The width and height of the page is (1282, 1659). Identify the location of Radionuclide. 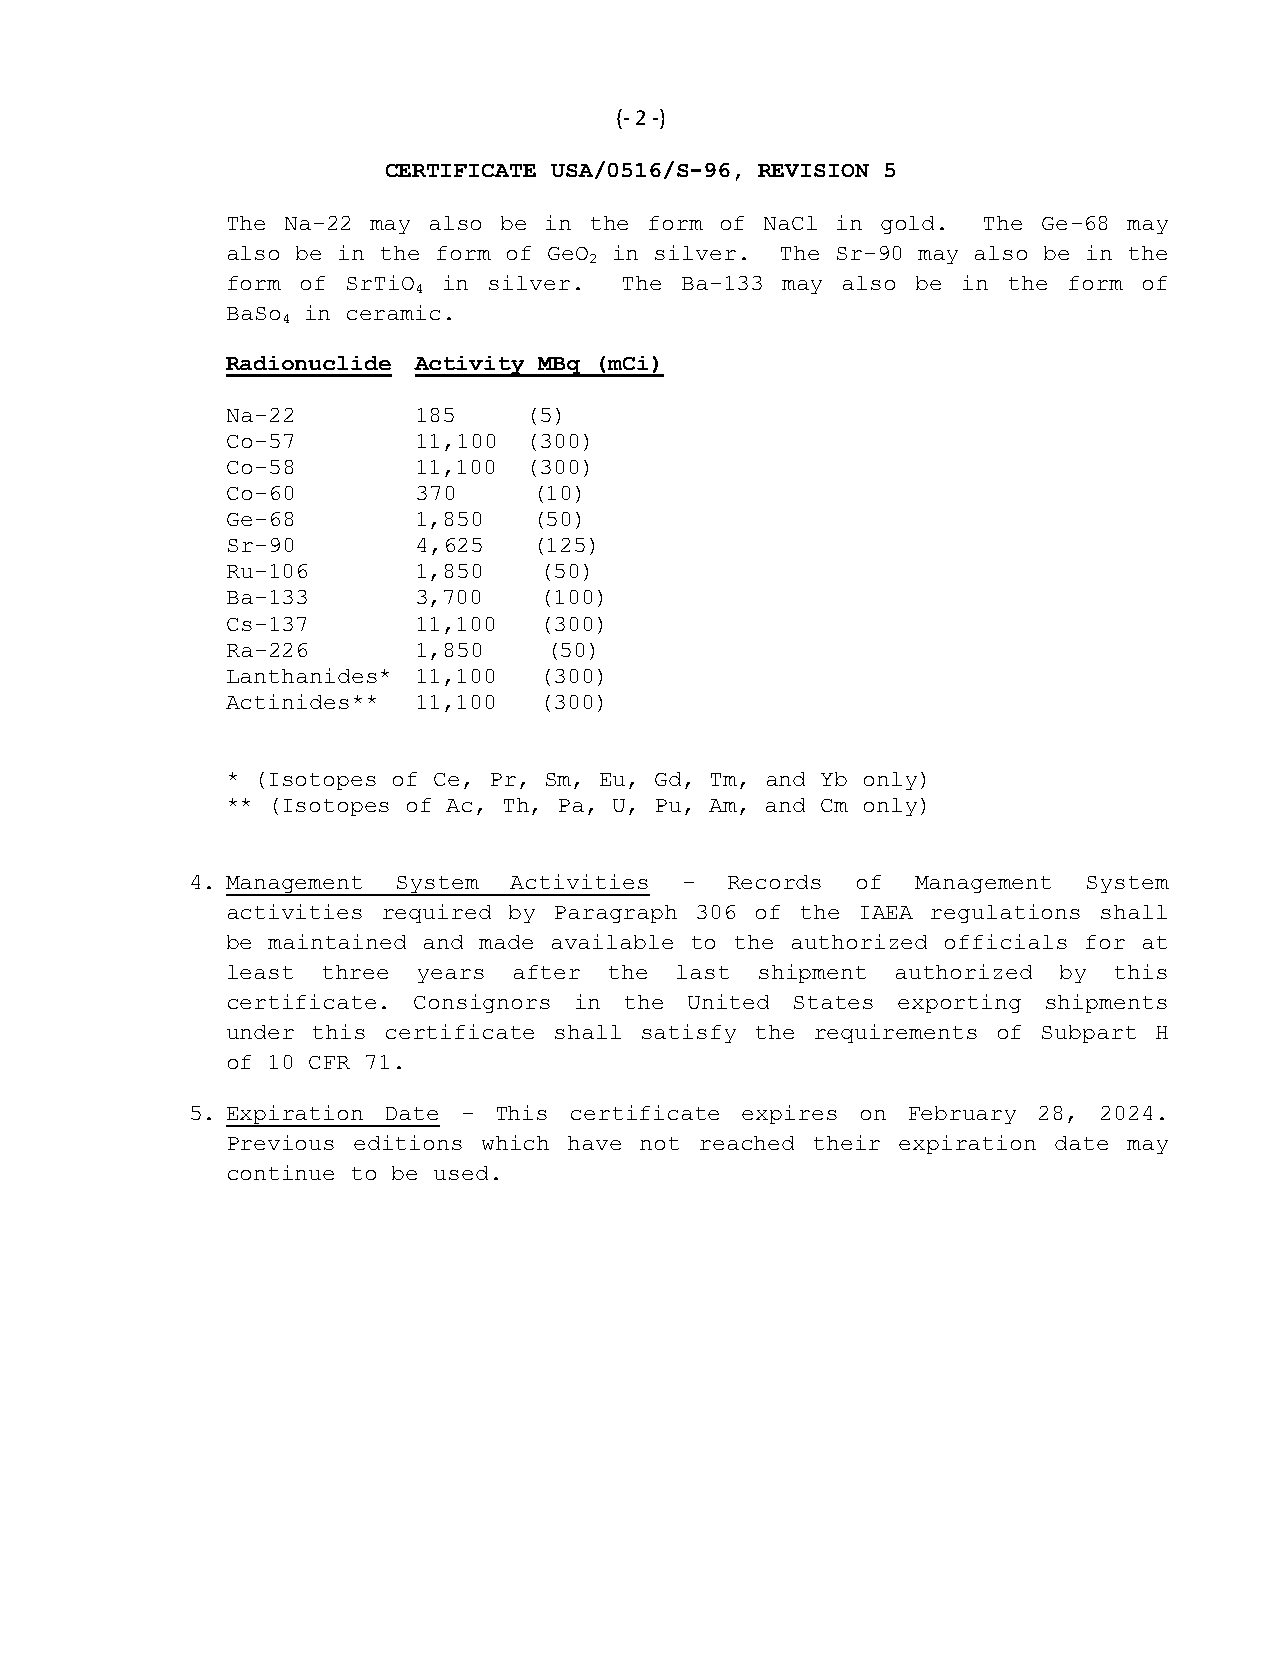
(308, 363).
